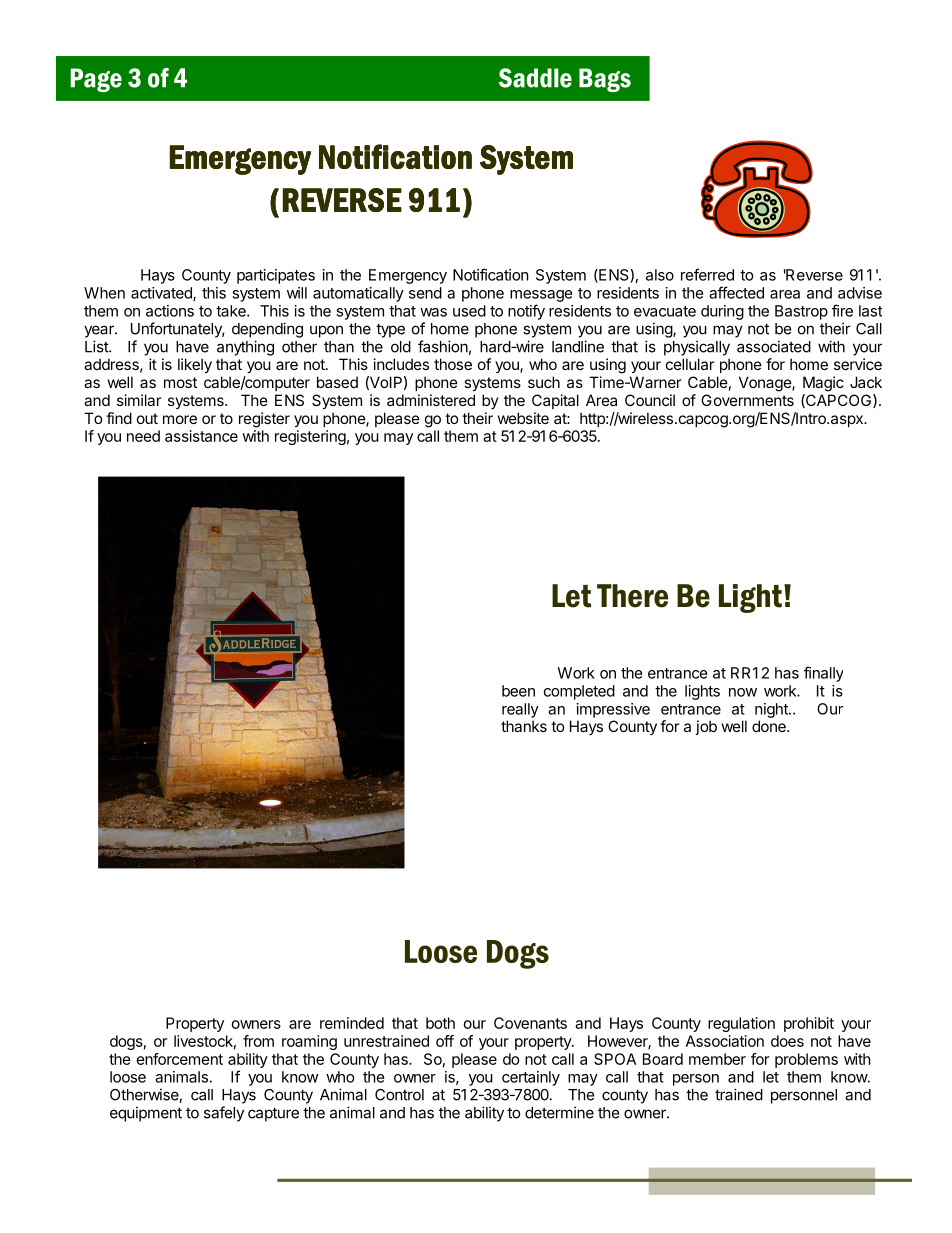 The height and width of the screenshot is (1233, 952). What do you see at coordinates (96, 80) in the screenshot?
I see `Page` at bounding box center [96, 80].
